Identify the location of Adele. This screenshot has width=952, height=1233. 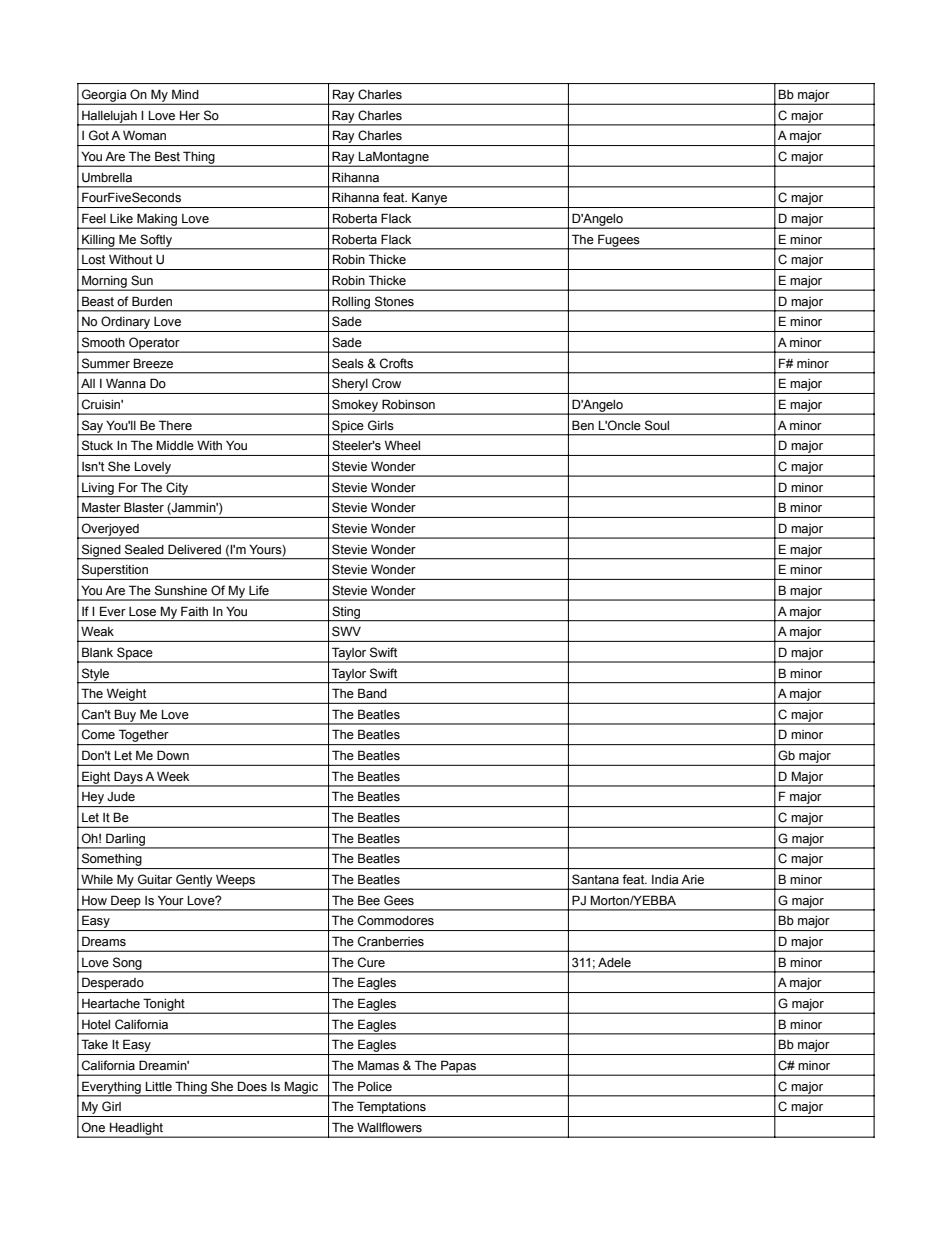
(614, 963).
